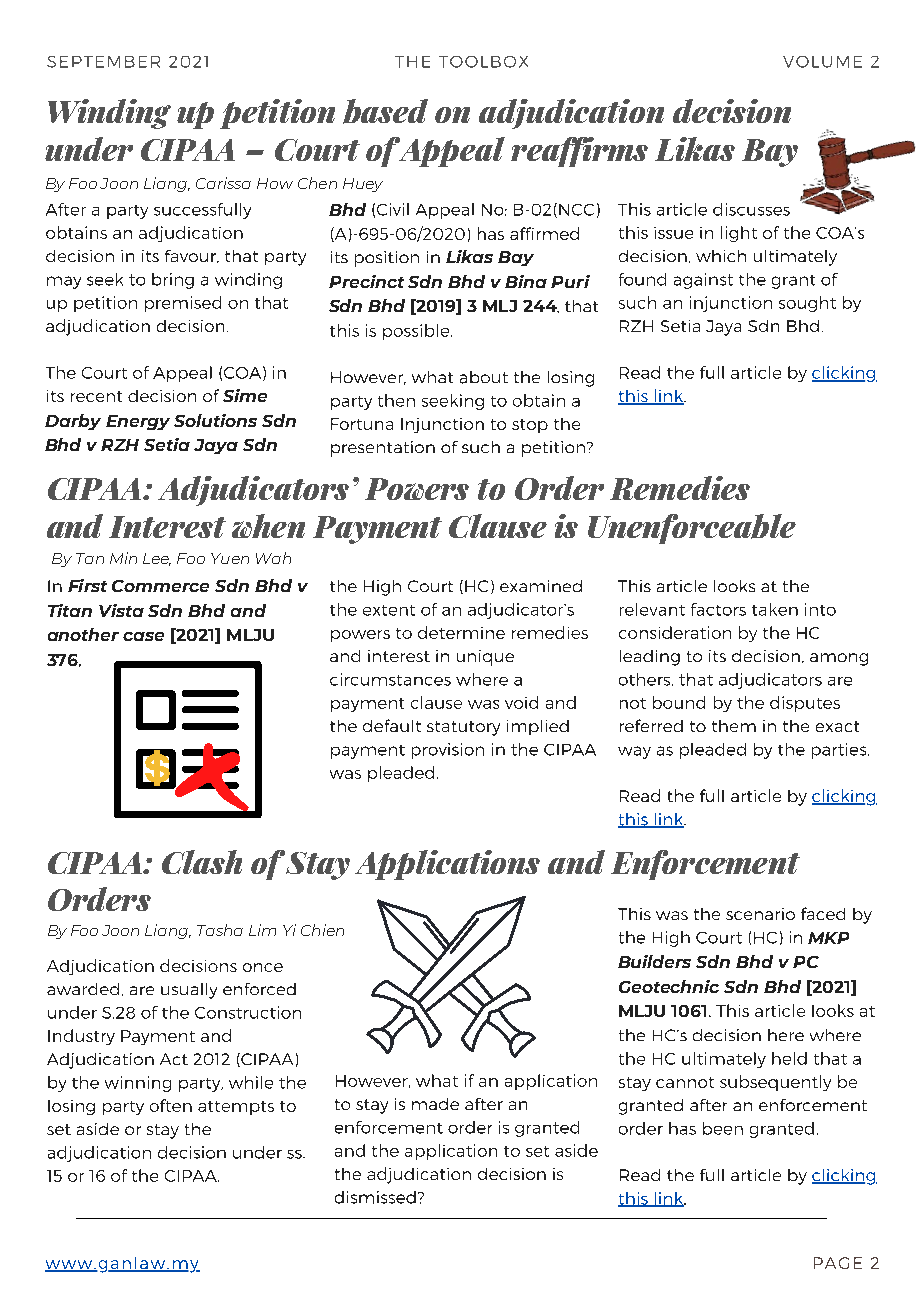  I want to click on taken, so click(775, 609).
